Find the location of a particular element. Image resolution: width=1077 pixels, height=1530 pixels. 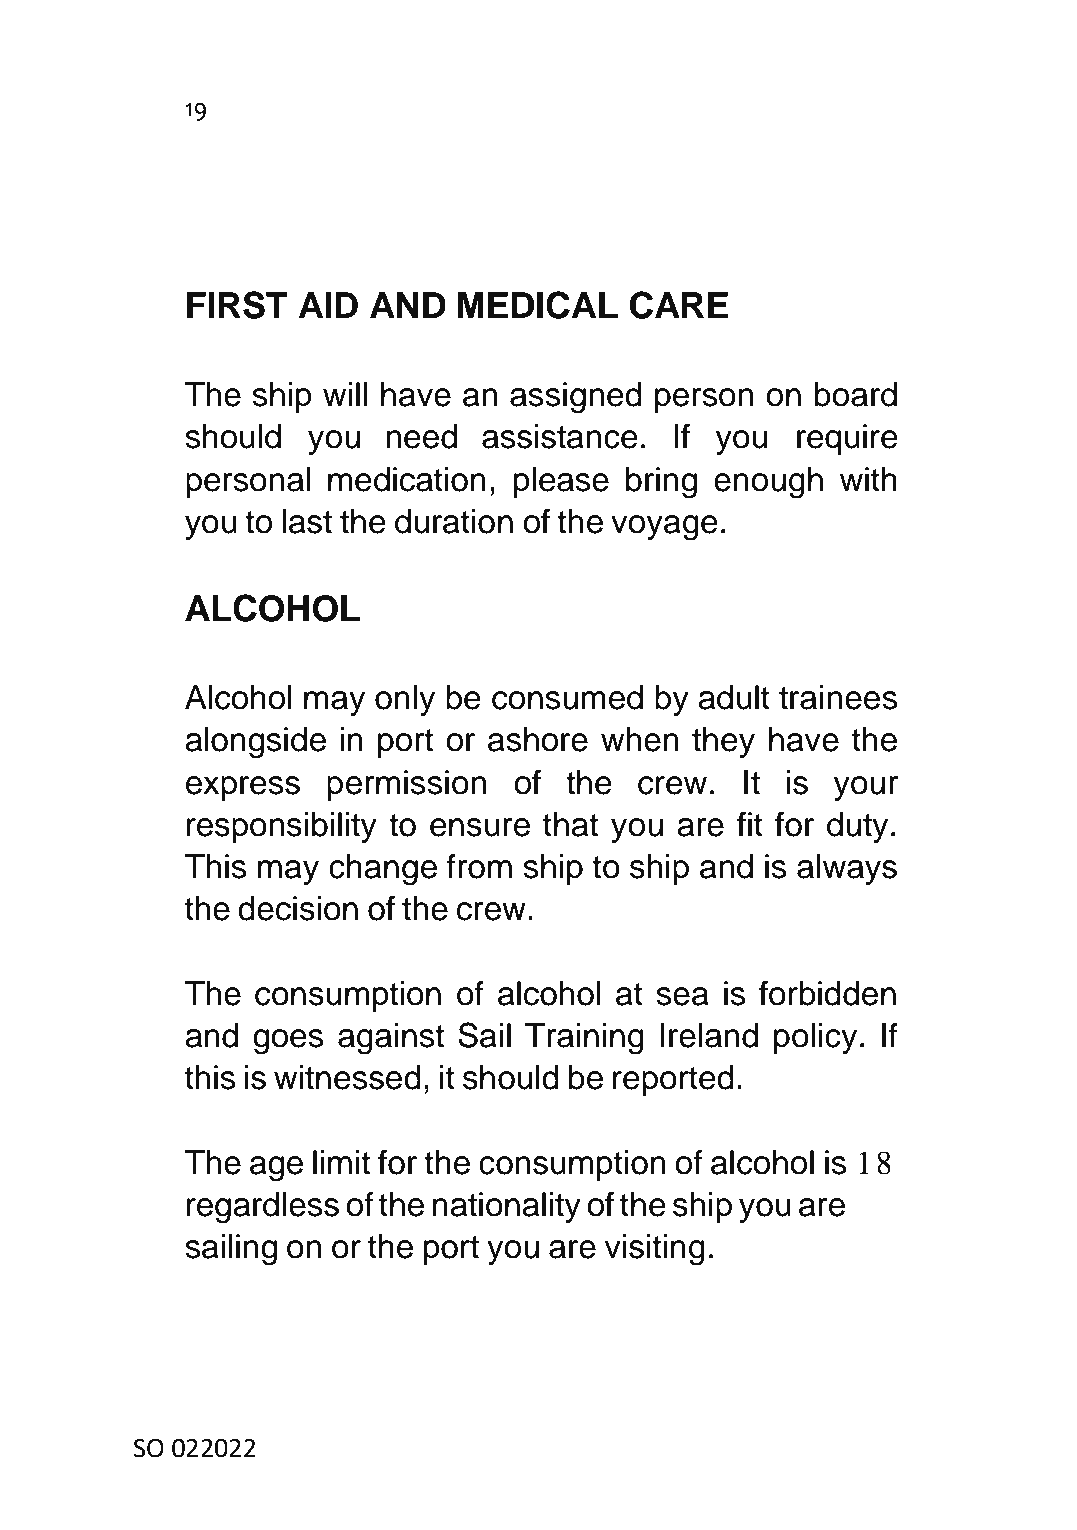

AID is located at coordinates (328, 305).
